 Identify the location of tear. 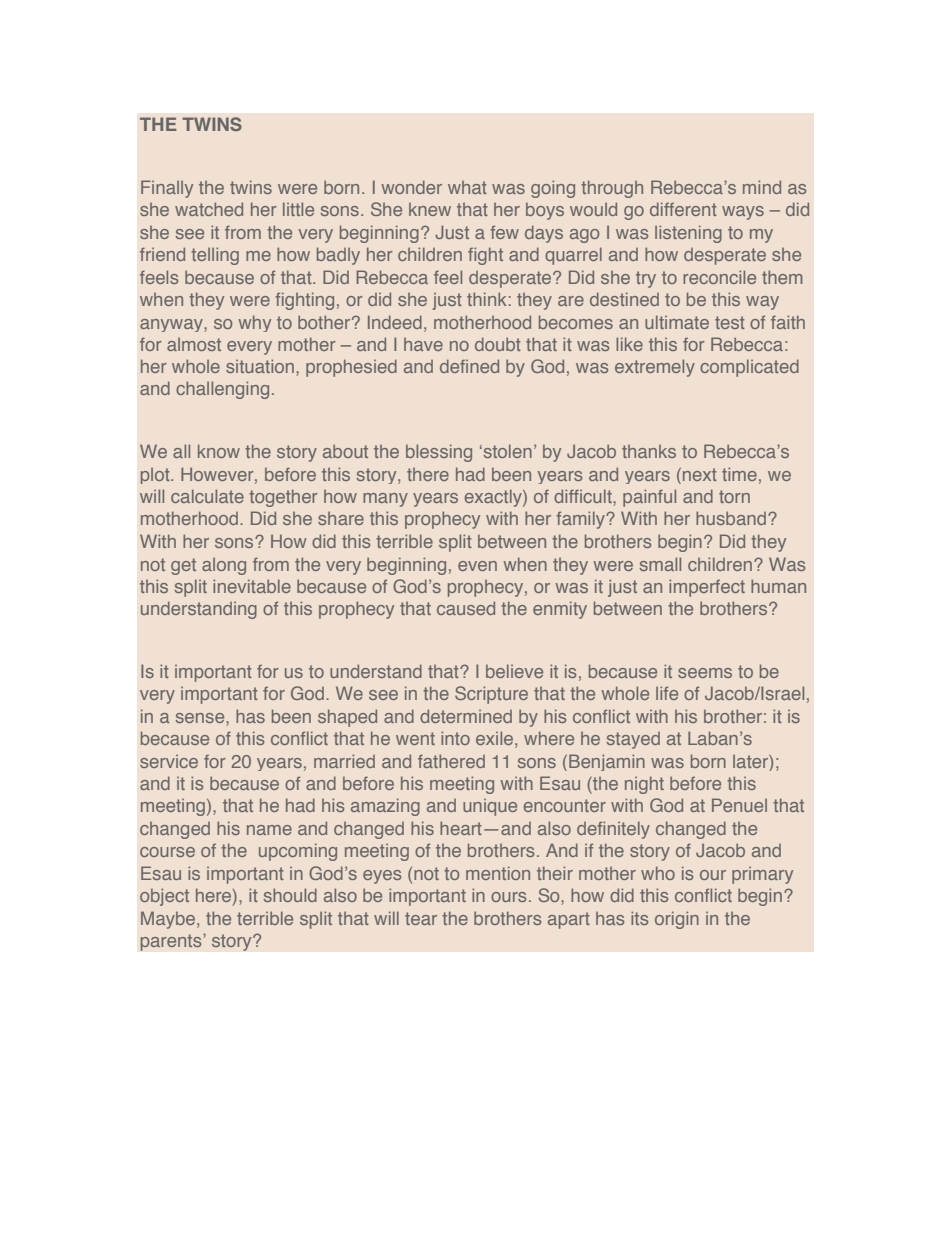
(421, 918).
